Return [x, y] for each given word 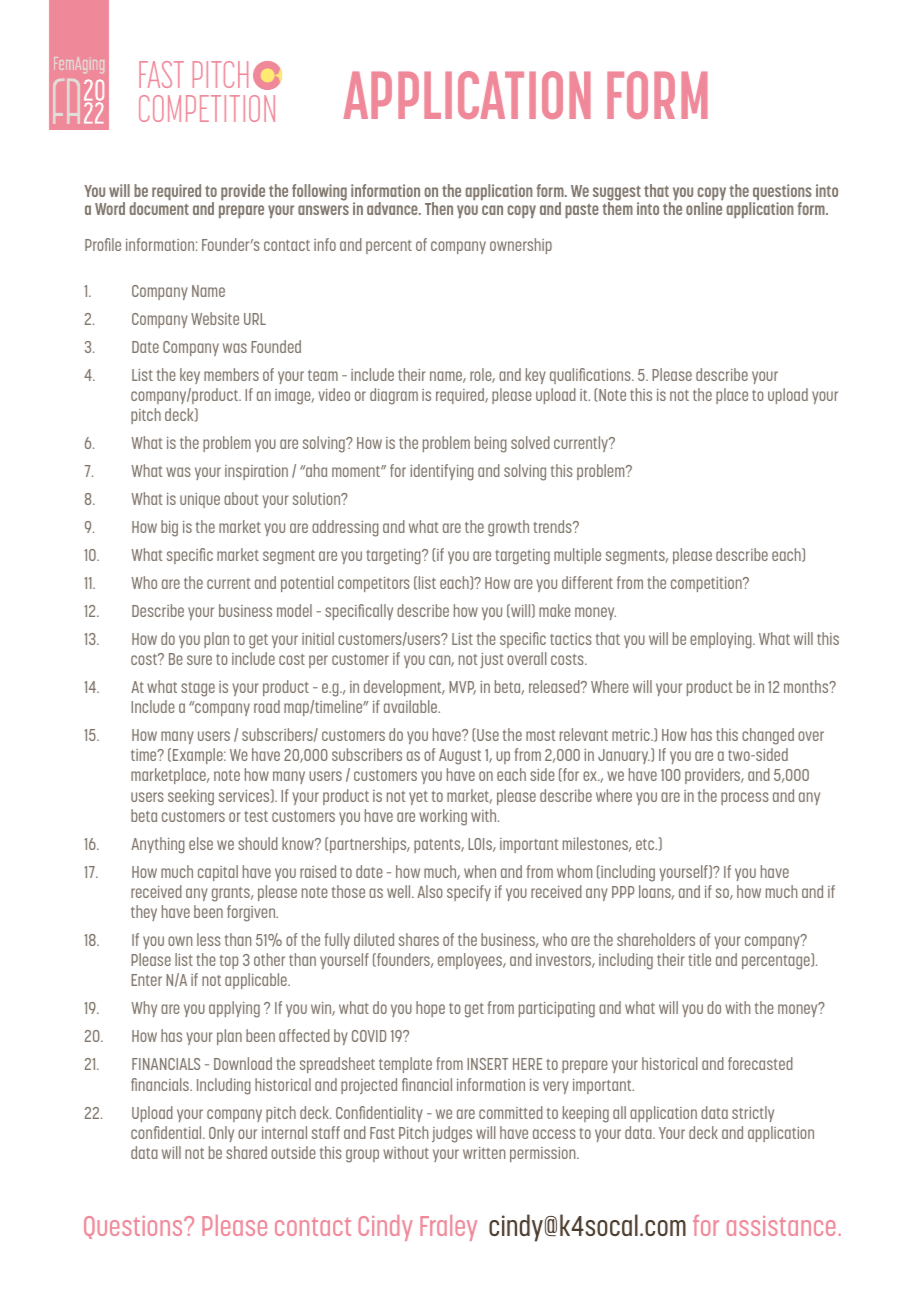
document [159, 208]
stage [198, 689]
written [484, 1153]
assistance [781, 1226]
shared [246, 1152]
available [412, 706]
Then [439, 208]
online [704, 208]
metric [632, 735]
